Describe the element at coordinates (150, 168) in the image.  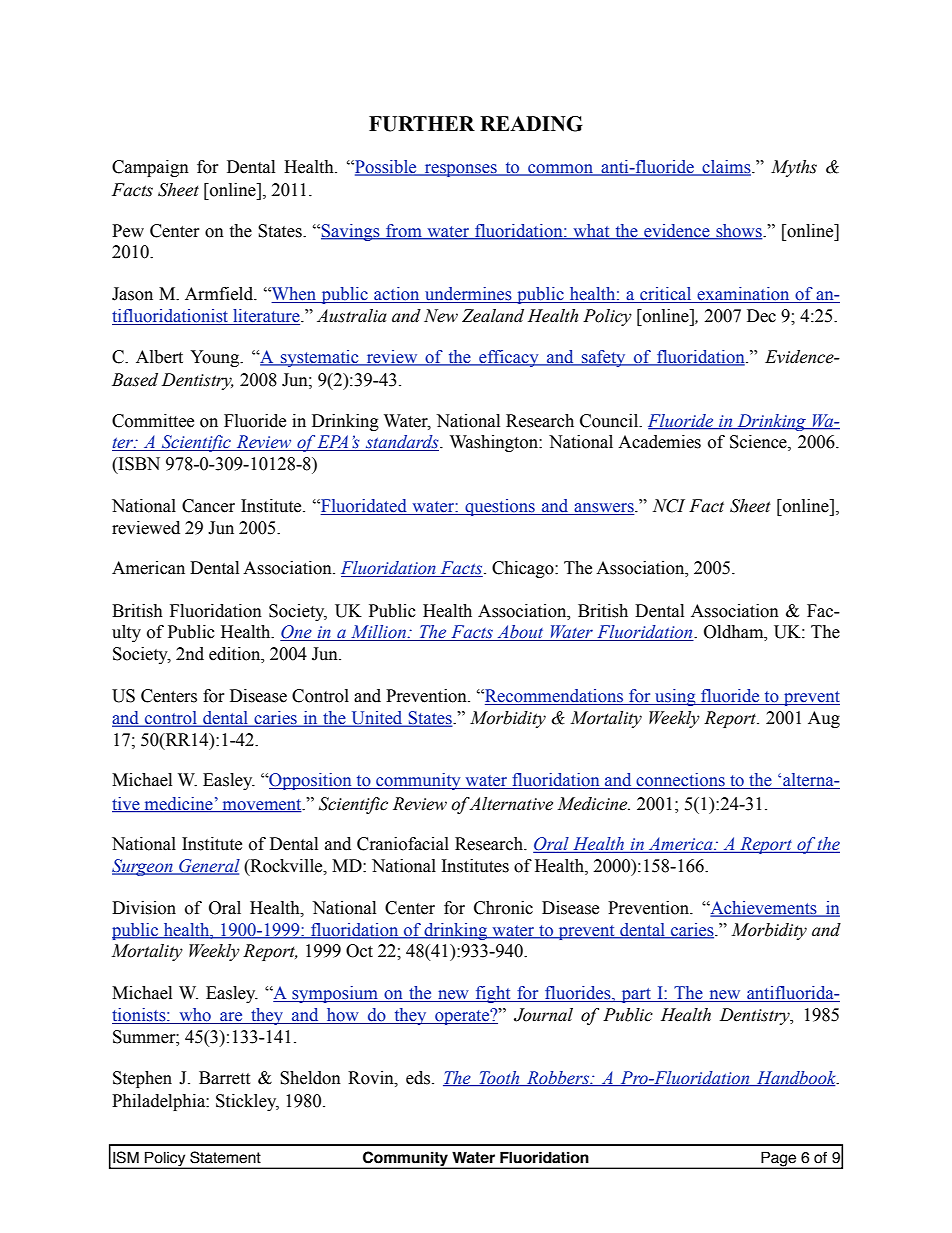
I see `Campaign` at that location.
